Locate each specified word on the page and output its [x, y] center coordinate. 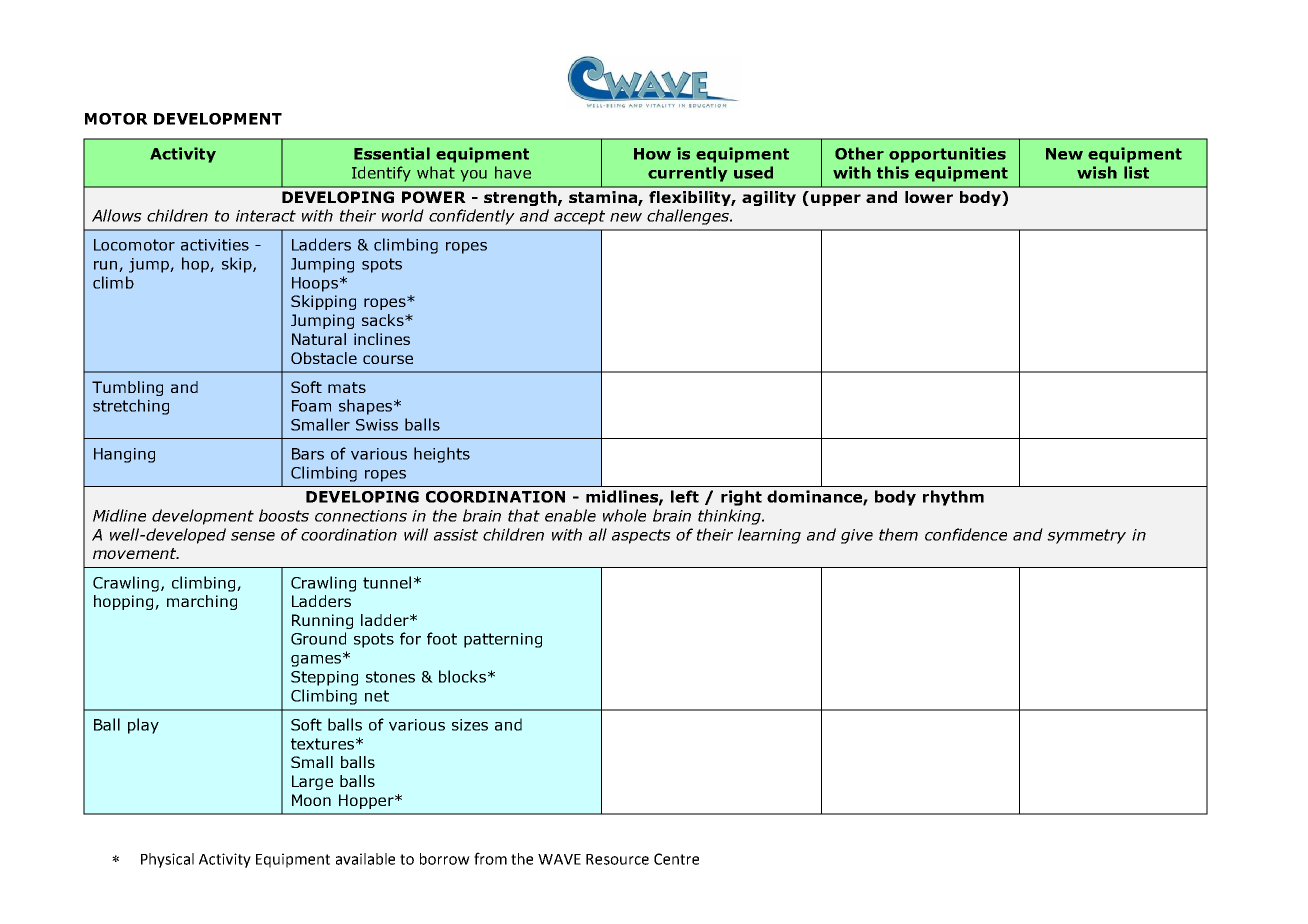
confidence [966, 534]
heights [442, 455]
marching [202, 602]
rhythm [953, 498]
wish [1097, 172]
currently [687, 174]
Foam [311, 406]
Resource [617, 859]
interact [266, 216]
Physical [167, 860]
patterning [503, 640]
